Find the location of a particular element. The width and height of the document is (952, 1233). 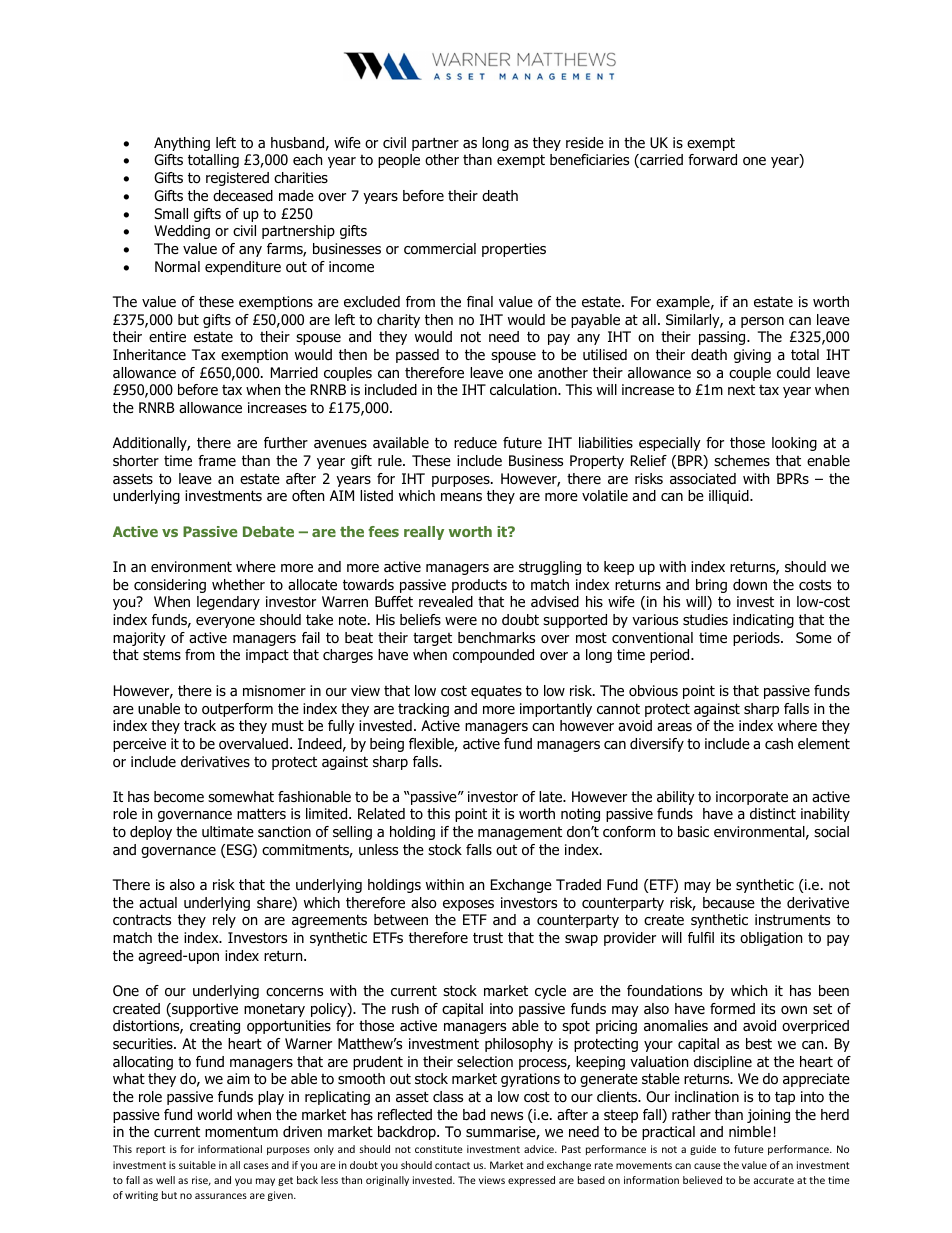

guide is located at coordinates (703, 1150).
